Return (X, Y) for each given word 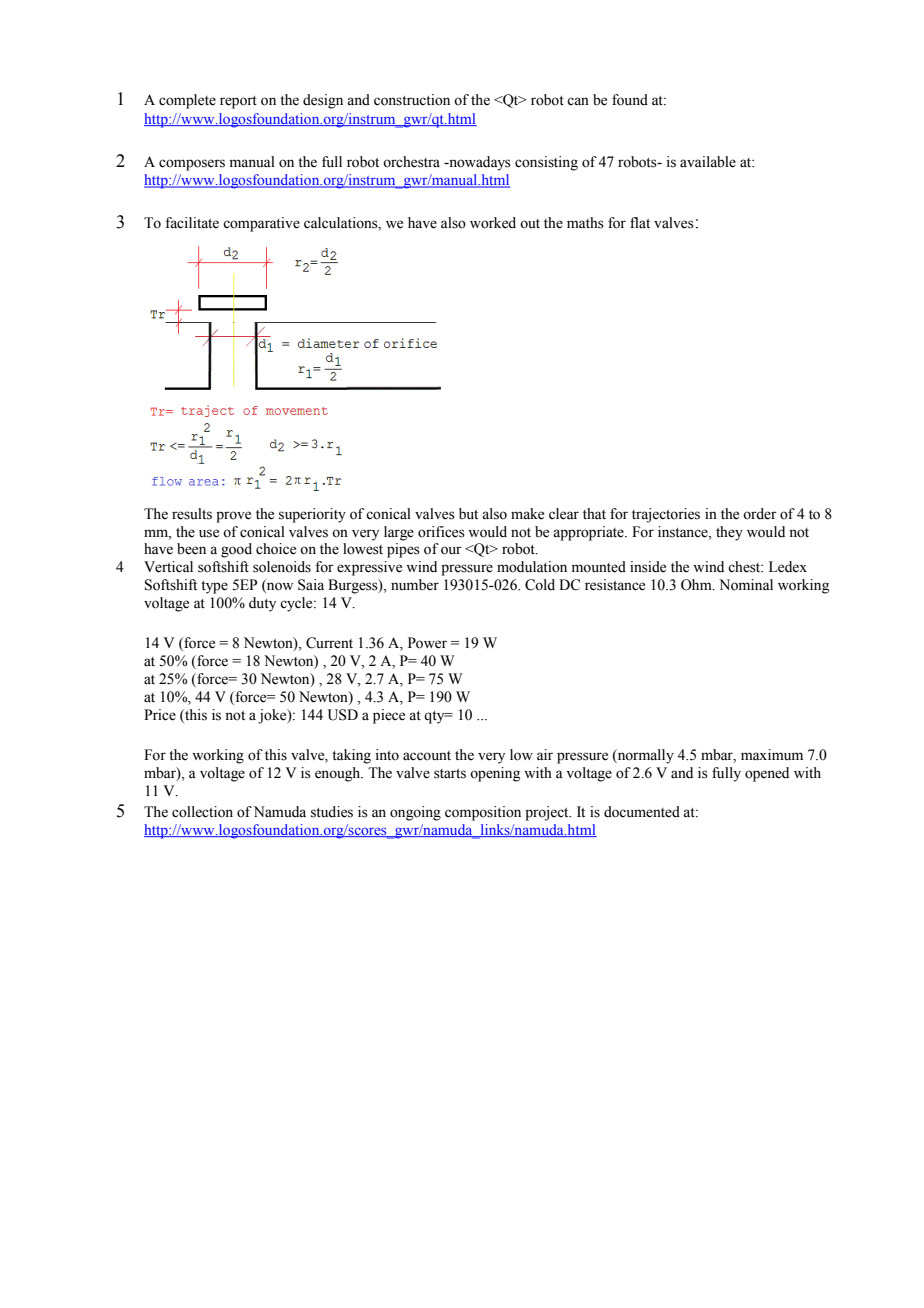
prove (233, 517)
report (238, 102)
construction (412, 100)
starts (450, 774)
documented (642, 812)
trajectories (666, 515)
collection (202, 812)
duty (262, 604)
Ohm (697, 585)
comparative (261, 224)
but (468, 514)
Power (427, 643)
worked (493, 223)
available (708, 162)
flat (640, 222)
